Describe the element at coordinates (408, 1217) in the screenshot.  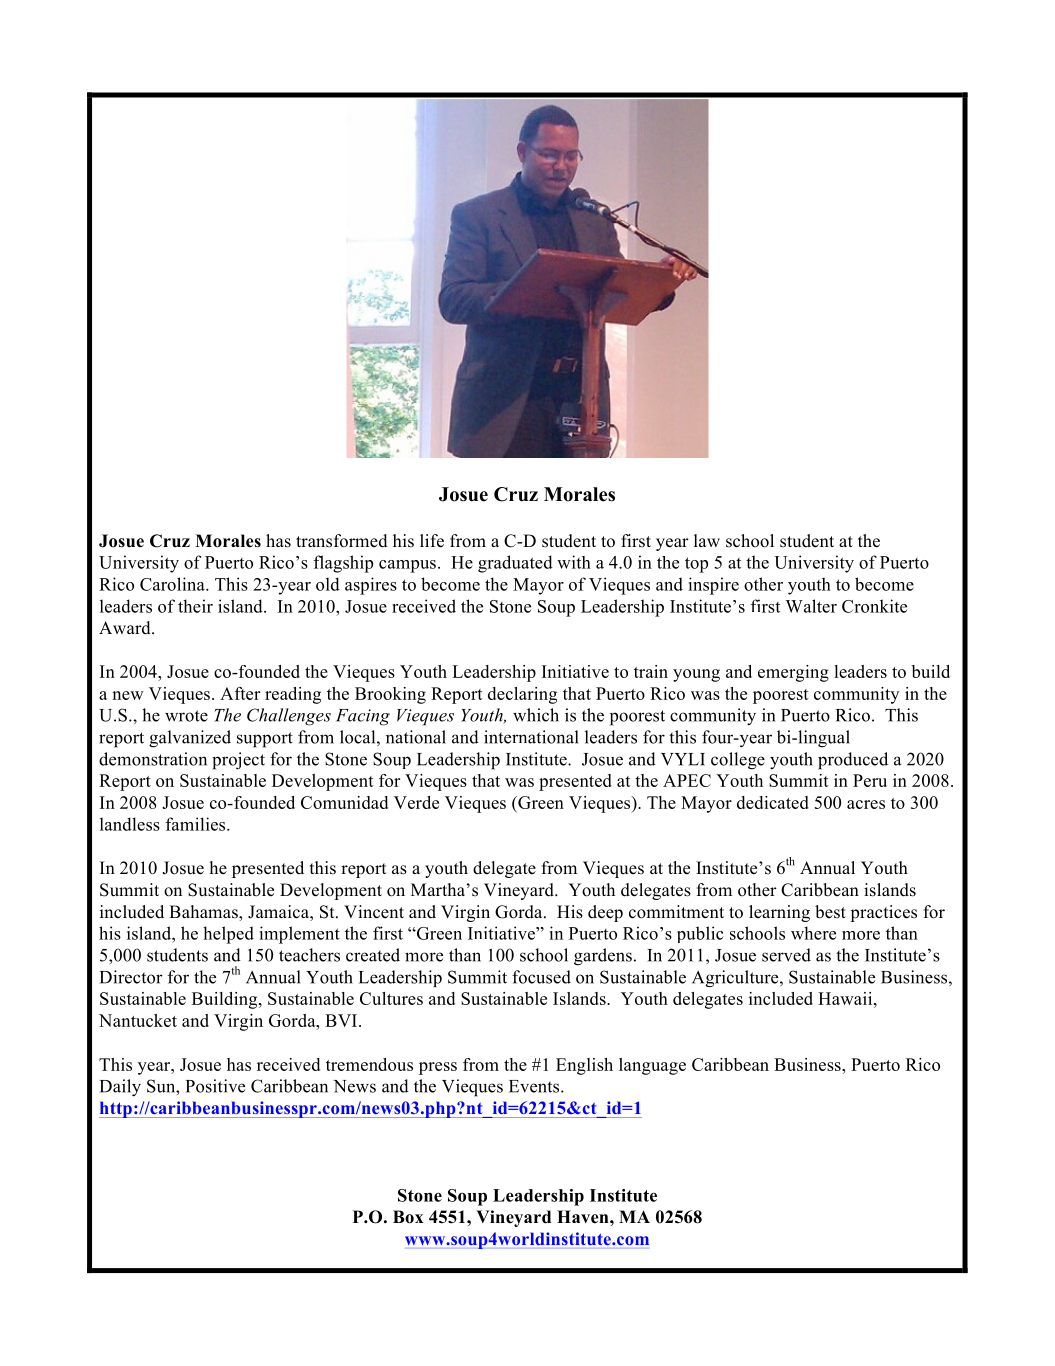
I see `Box` at that location.
